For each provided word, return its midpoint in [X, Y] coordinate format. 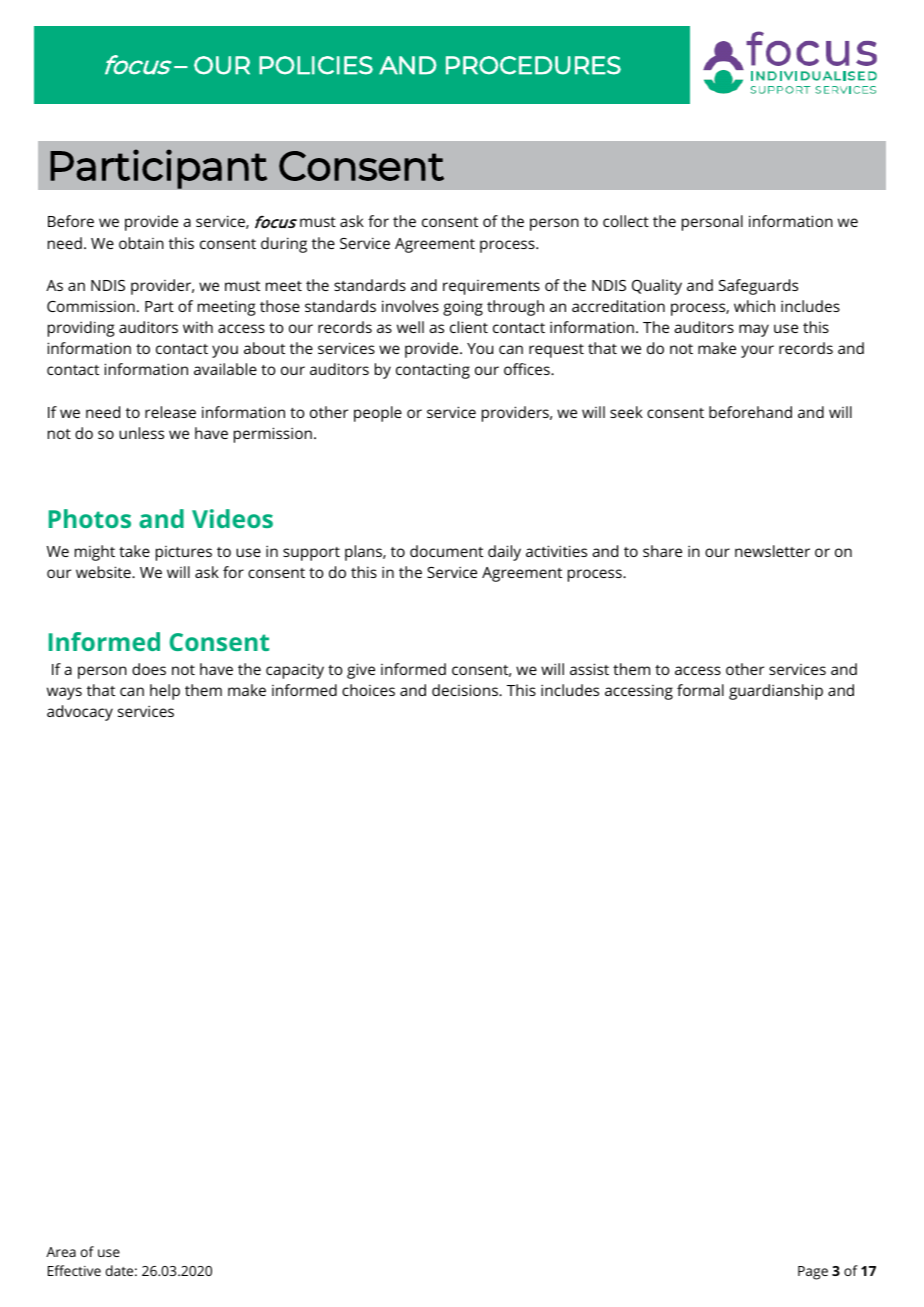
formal [700, 690]
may [754, 330]
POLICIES [316, 65]
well [410, 327]
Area [61, 1252]
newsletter [772, 551]
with [198, 327]
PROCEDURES [533, 65]
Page [813, 1273]
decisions [466, 690]
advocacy [80, 713]
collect [626, 221]
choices [368, 690]
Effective [74, 1270]
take [134, 551]
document [446, 551]
